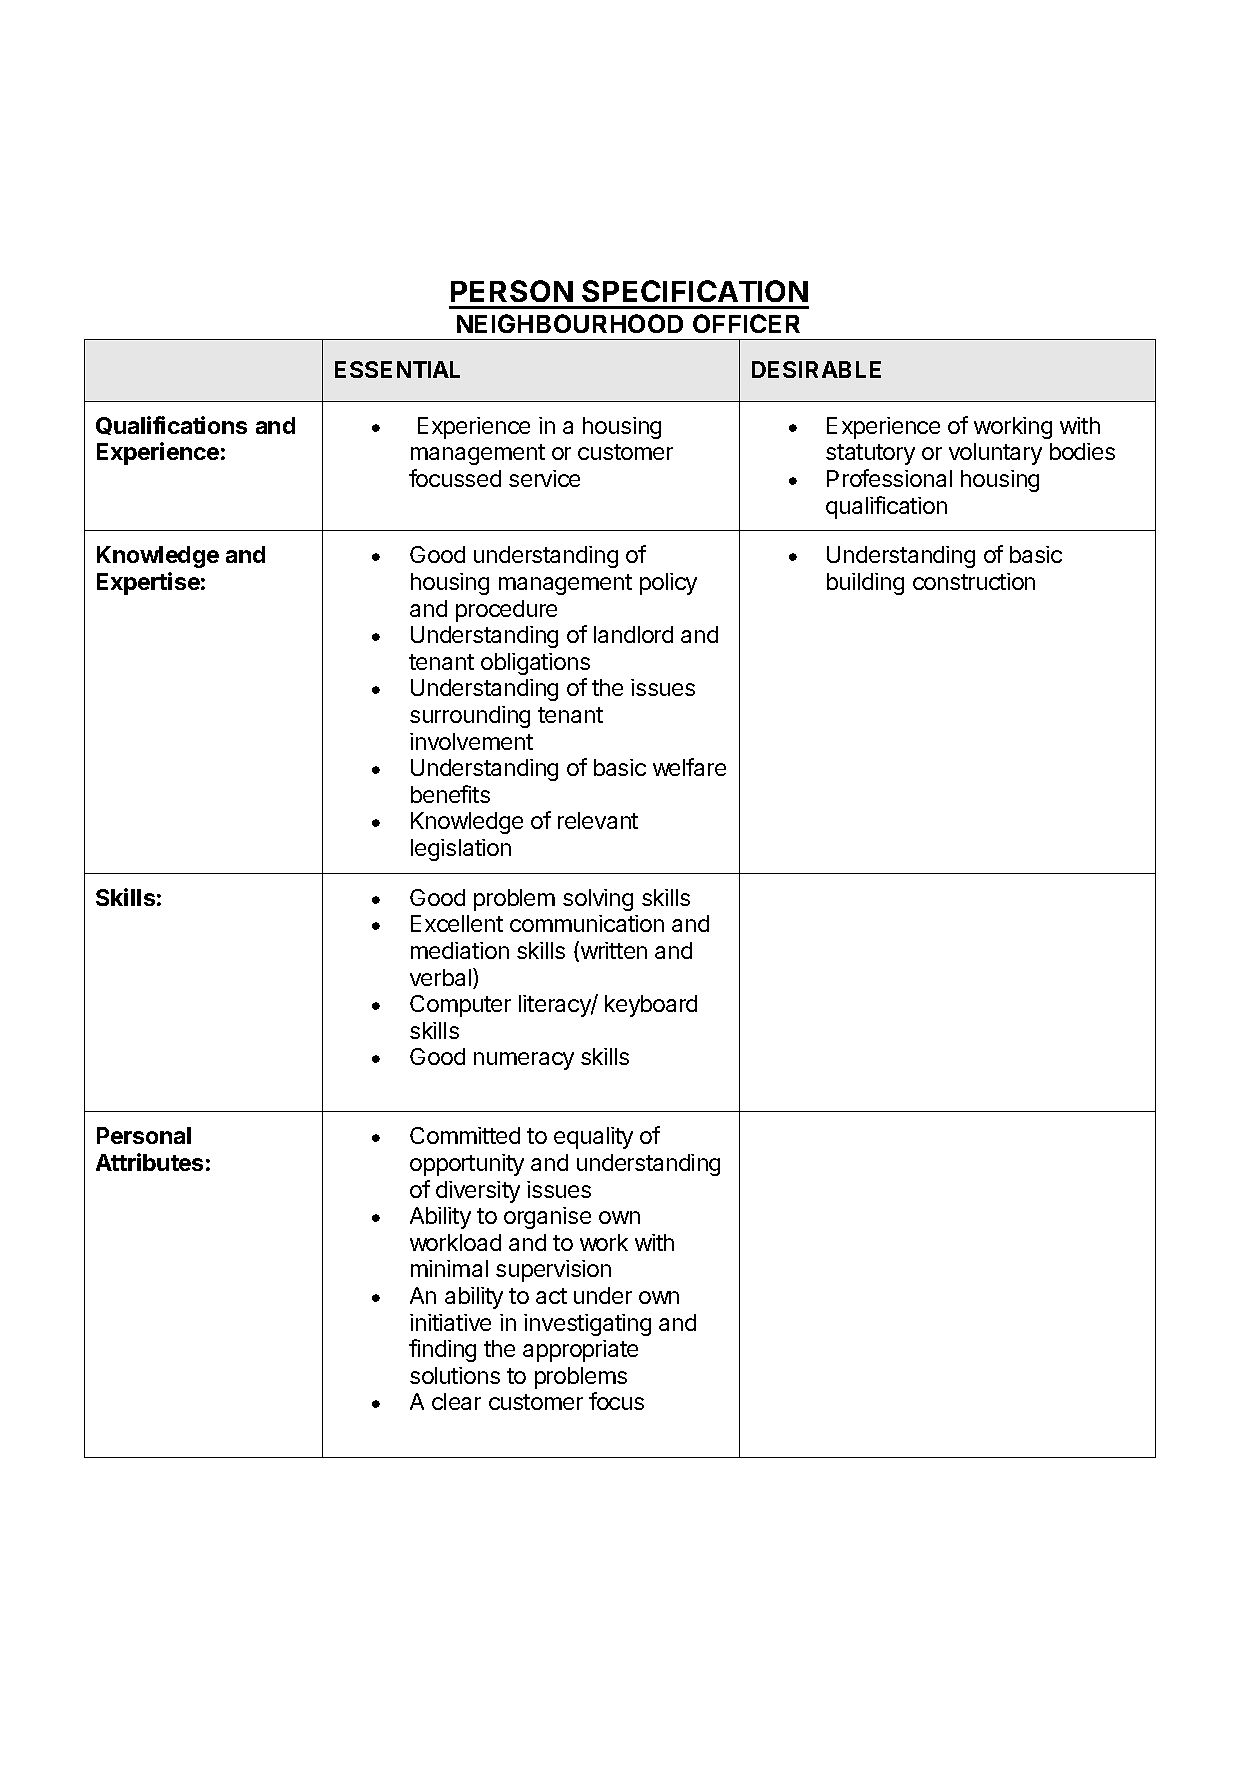 This screenshot has height=1770, width=1252. What do you see at coordinates (570, 323) in the screenshot?
I see `NEIGHBOURHOOD` at bounding box center [570, 323].
